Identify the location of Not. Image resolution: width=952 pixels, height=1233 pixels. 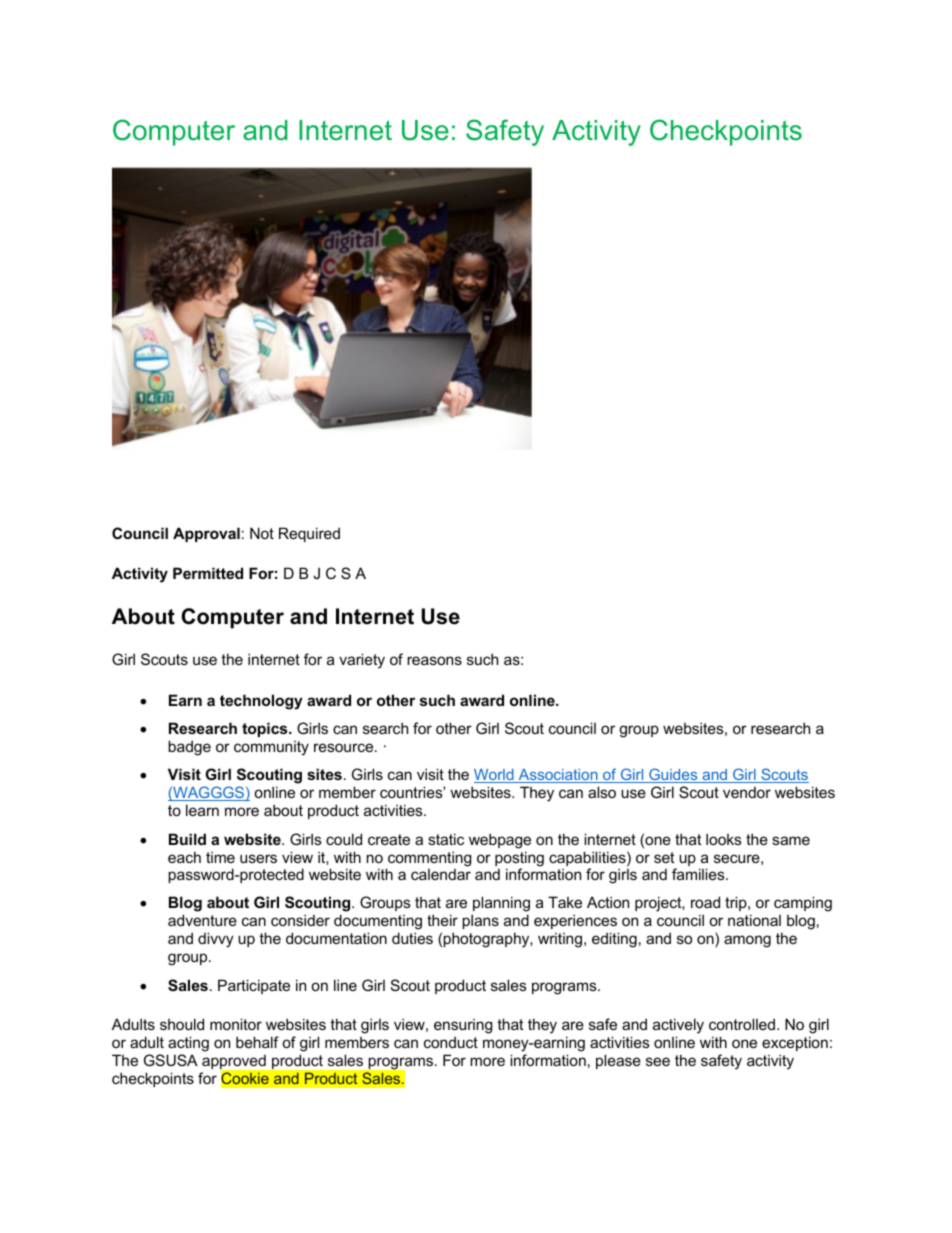
(262, 533).
